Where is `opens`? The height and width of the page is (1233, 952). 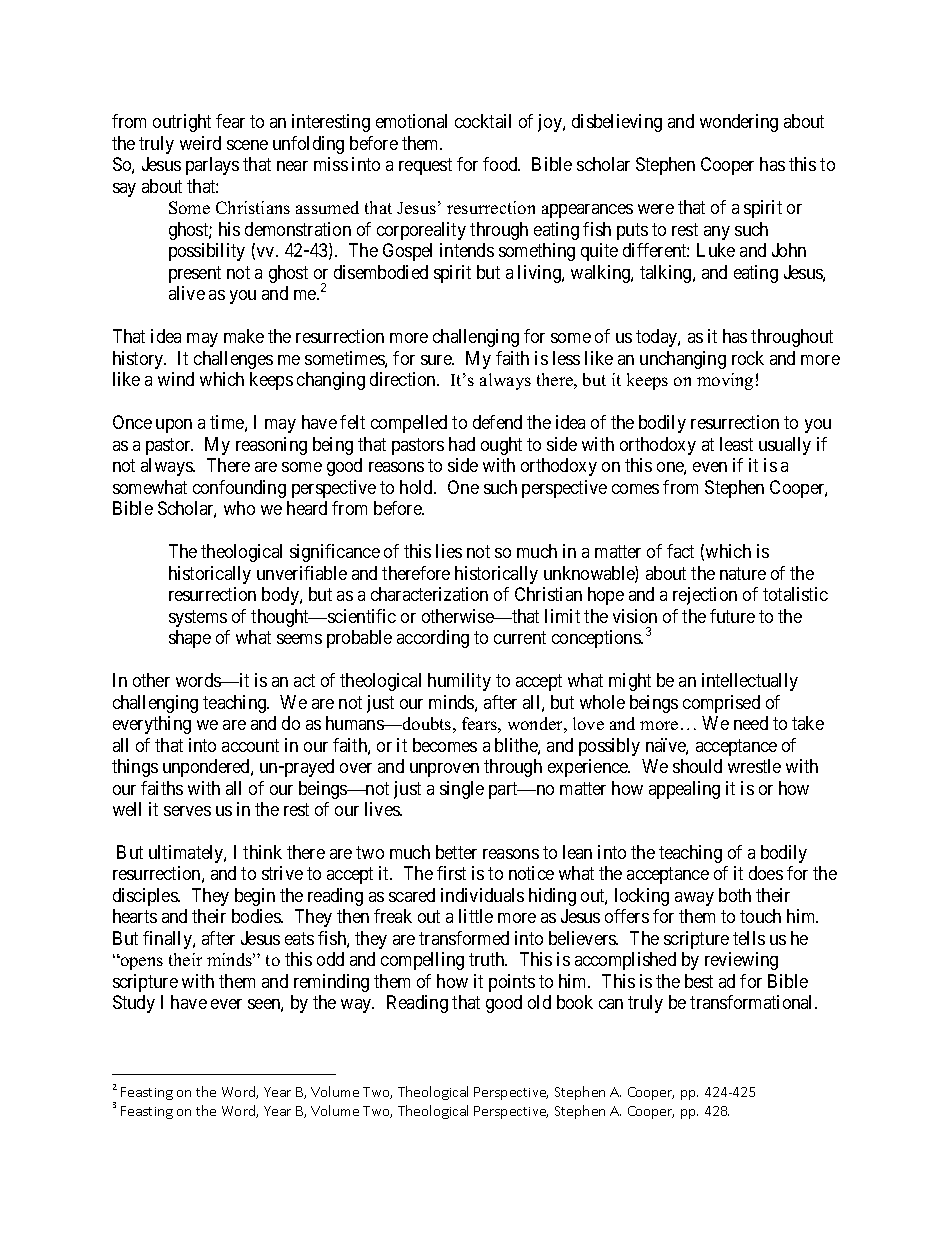
opens is located at coordinates (140, 963).
